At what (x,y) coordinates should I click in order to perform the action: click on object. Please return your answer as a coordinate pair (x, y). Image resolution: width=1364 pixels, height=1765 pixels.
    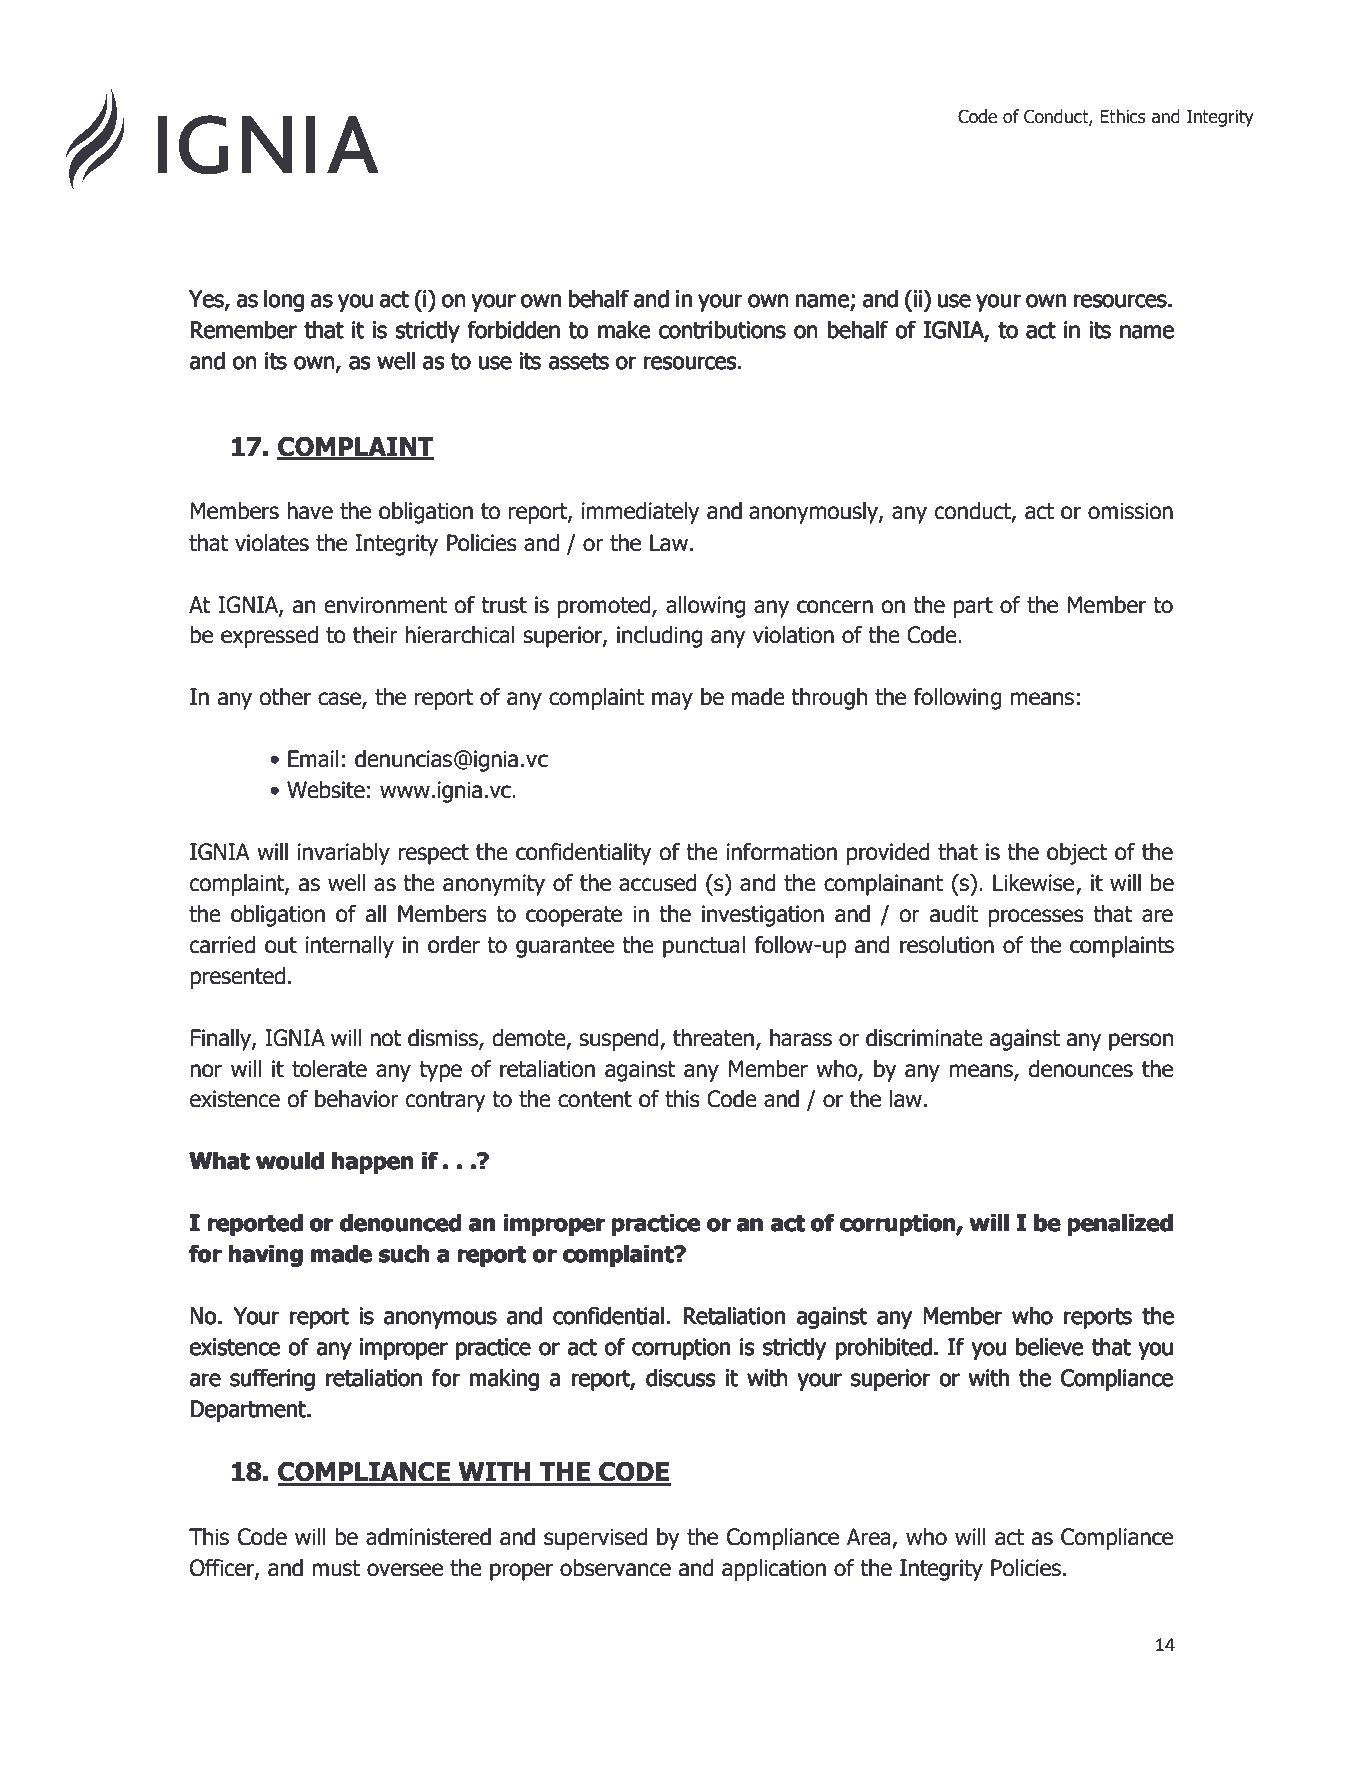
    Looking at the image, I should click on (1077, 854).
